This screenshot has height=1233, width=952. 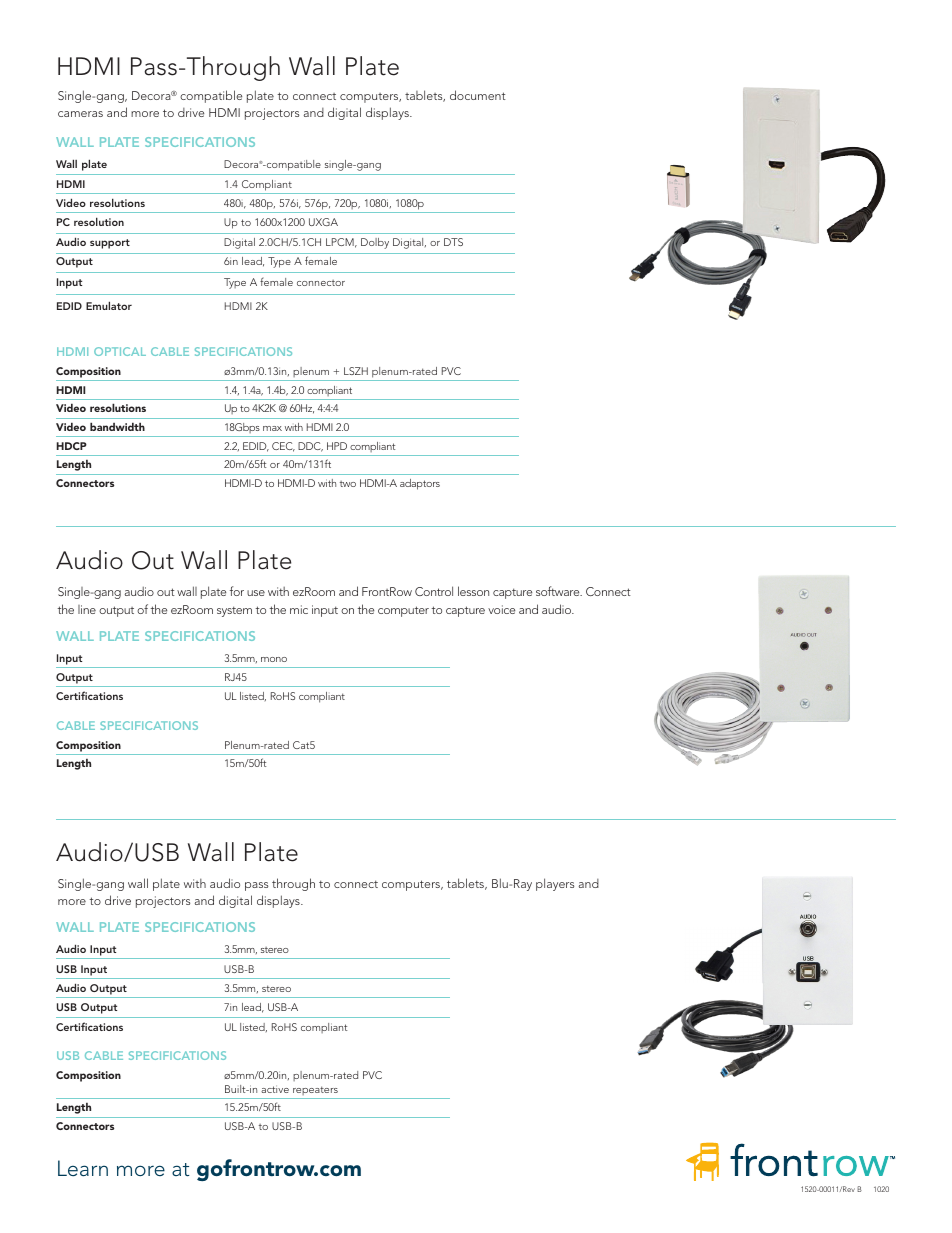 What do you see at coordinates (83, 1168) in the screenshot?
I see `Learn` at bounding box center [83, 1168].
